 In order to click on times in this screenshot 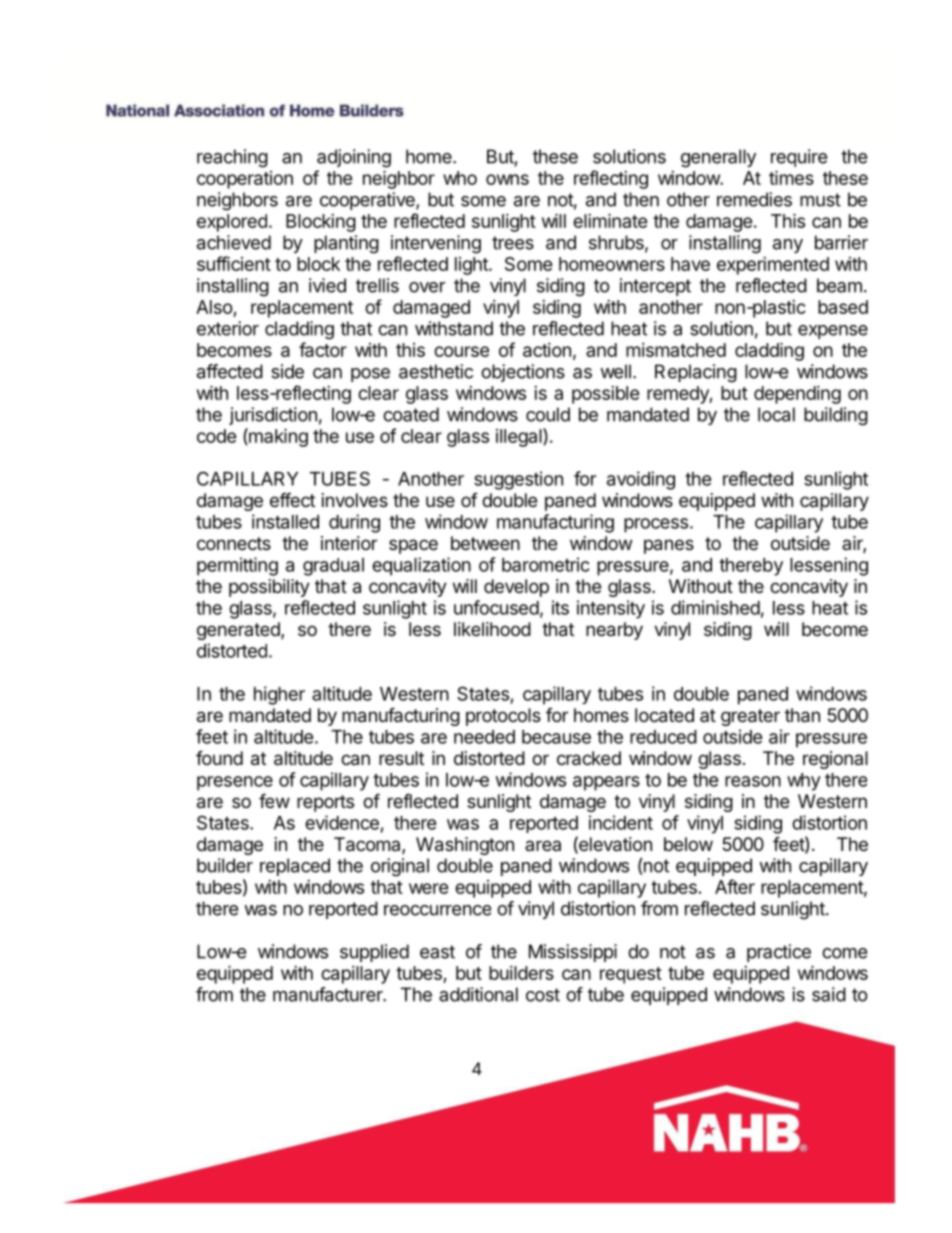, I will do `click(791, 177)`.
